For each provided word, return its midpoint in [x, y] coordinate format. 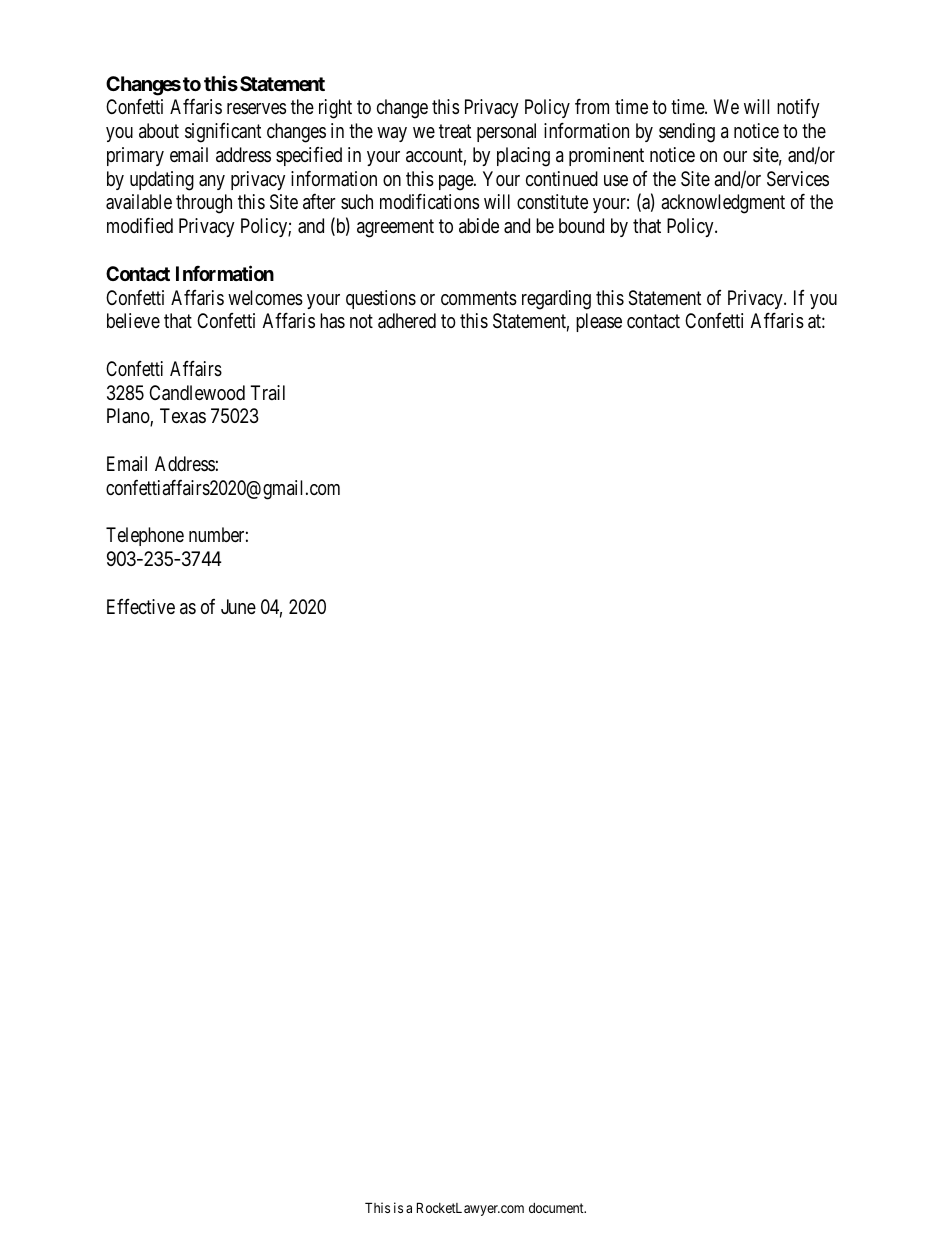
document [557, 1208]
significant [223, 133]
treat [455, 132]
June [238, 606]
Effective [141, 606]
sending [687, 133]
